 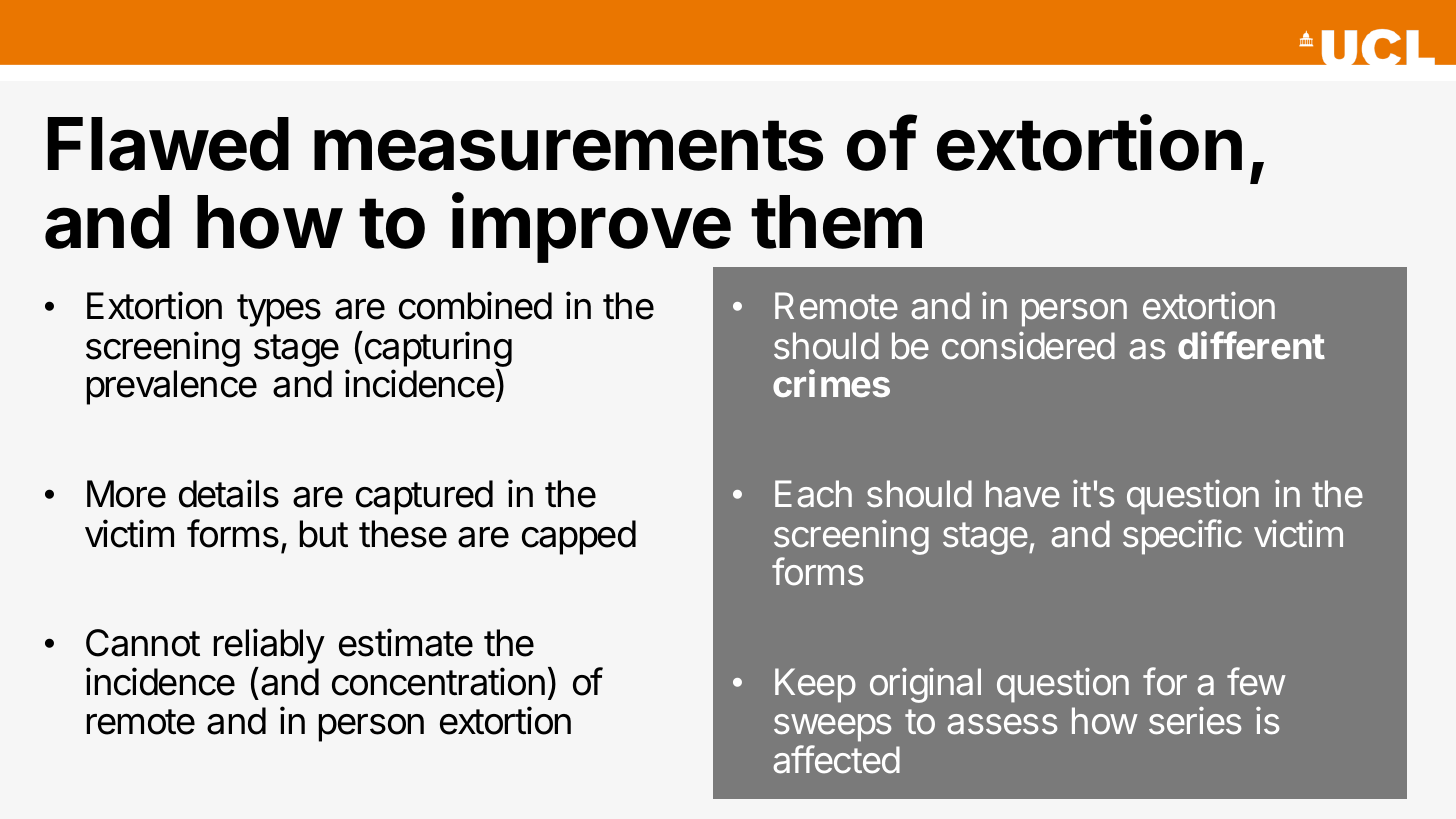 What do you see at coordinates (229, 493) in the screenshot?
I see `details` at bounding box center [229, 493].
